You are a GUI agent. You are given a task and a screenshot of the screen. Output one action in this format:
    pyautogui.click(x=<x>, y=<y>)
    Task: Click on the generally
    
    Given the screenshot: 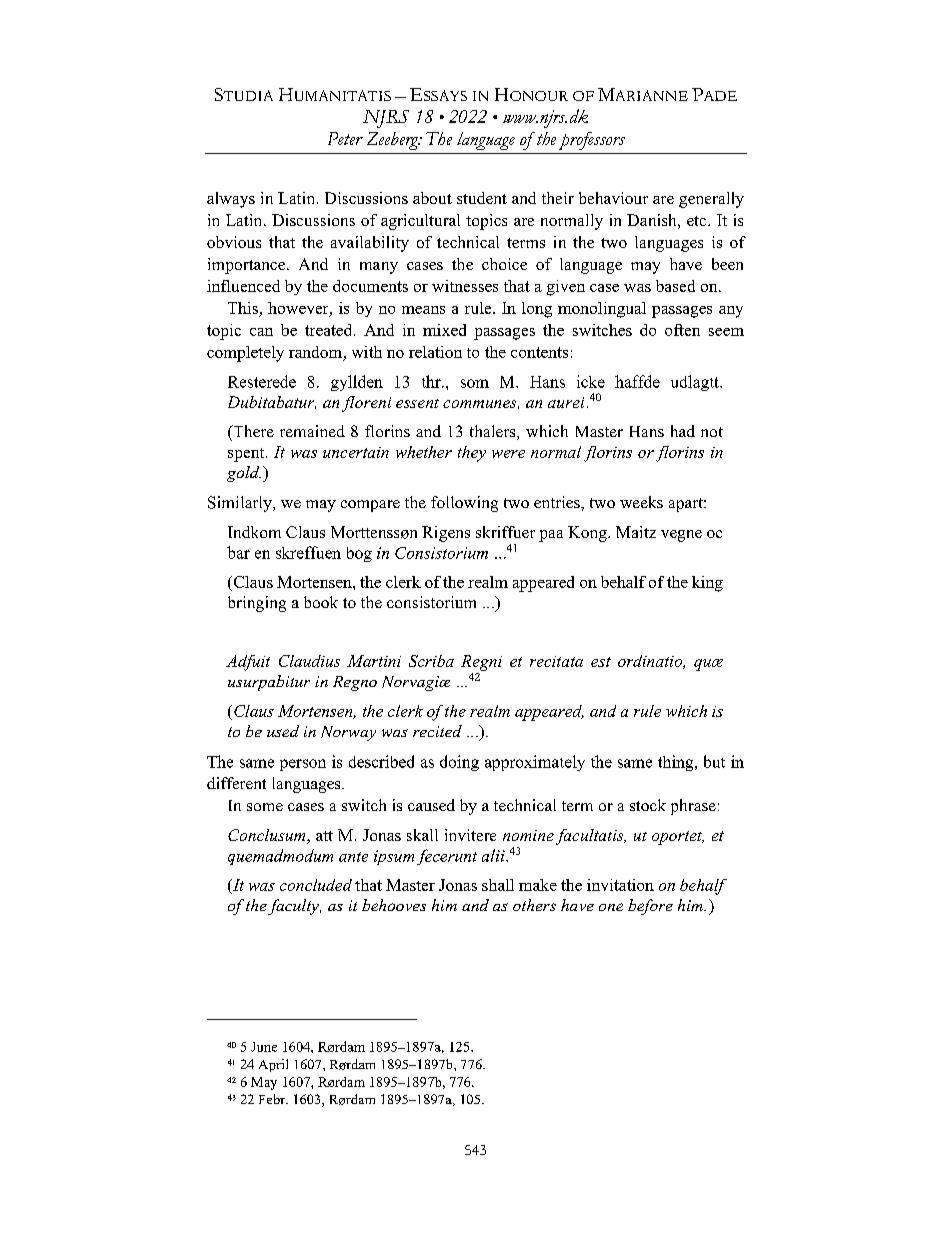 What is the action you would take?
    pyautogui.click(x=711, y=200)
